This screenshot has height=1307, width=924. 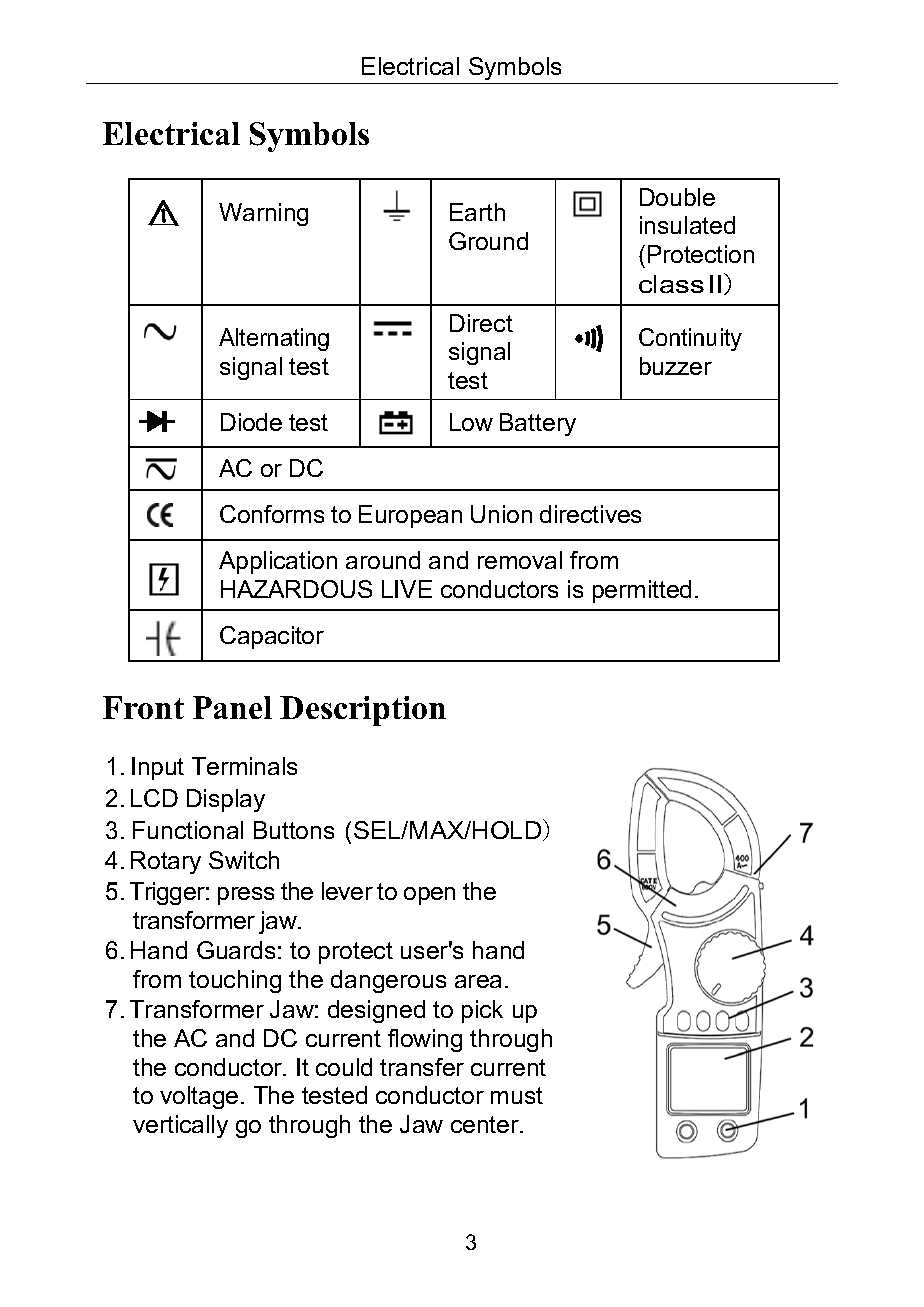 What do you see at coordinates (429, 896) in the screenshot?
I see `open` at bounding box center [429, 896].
